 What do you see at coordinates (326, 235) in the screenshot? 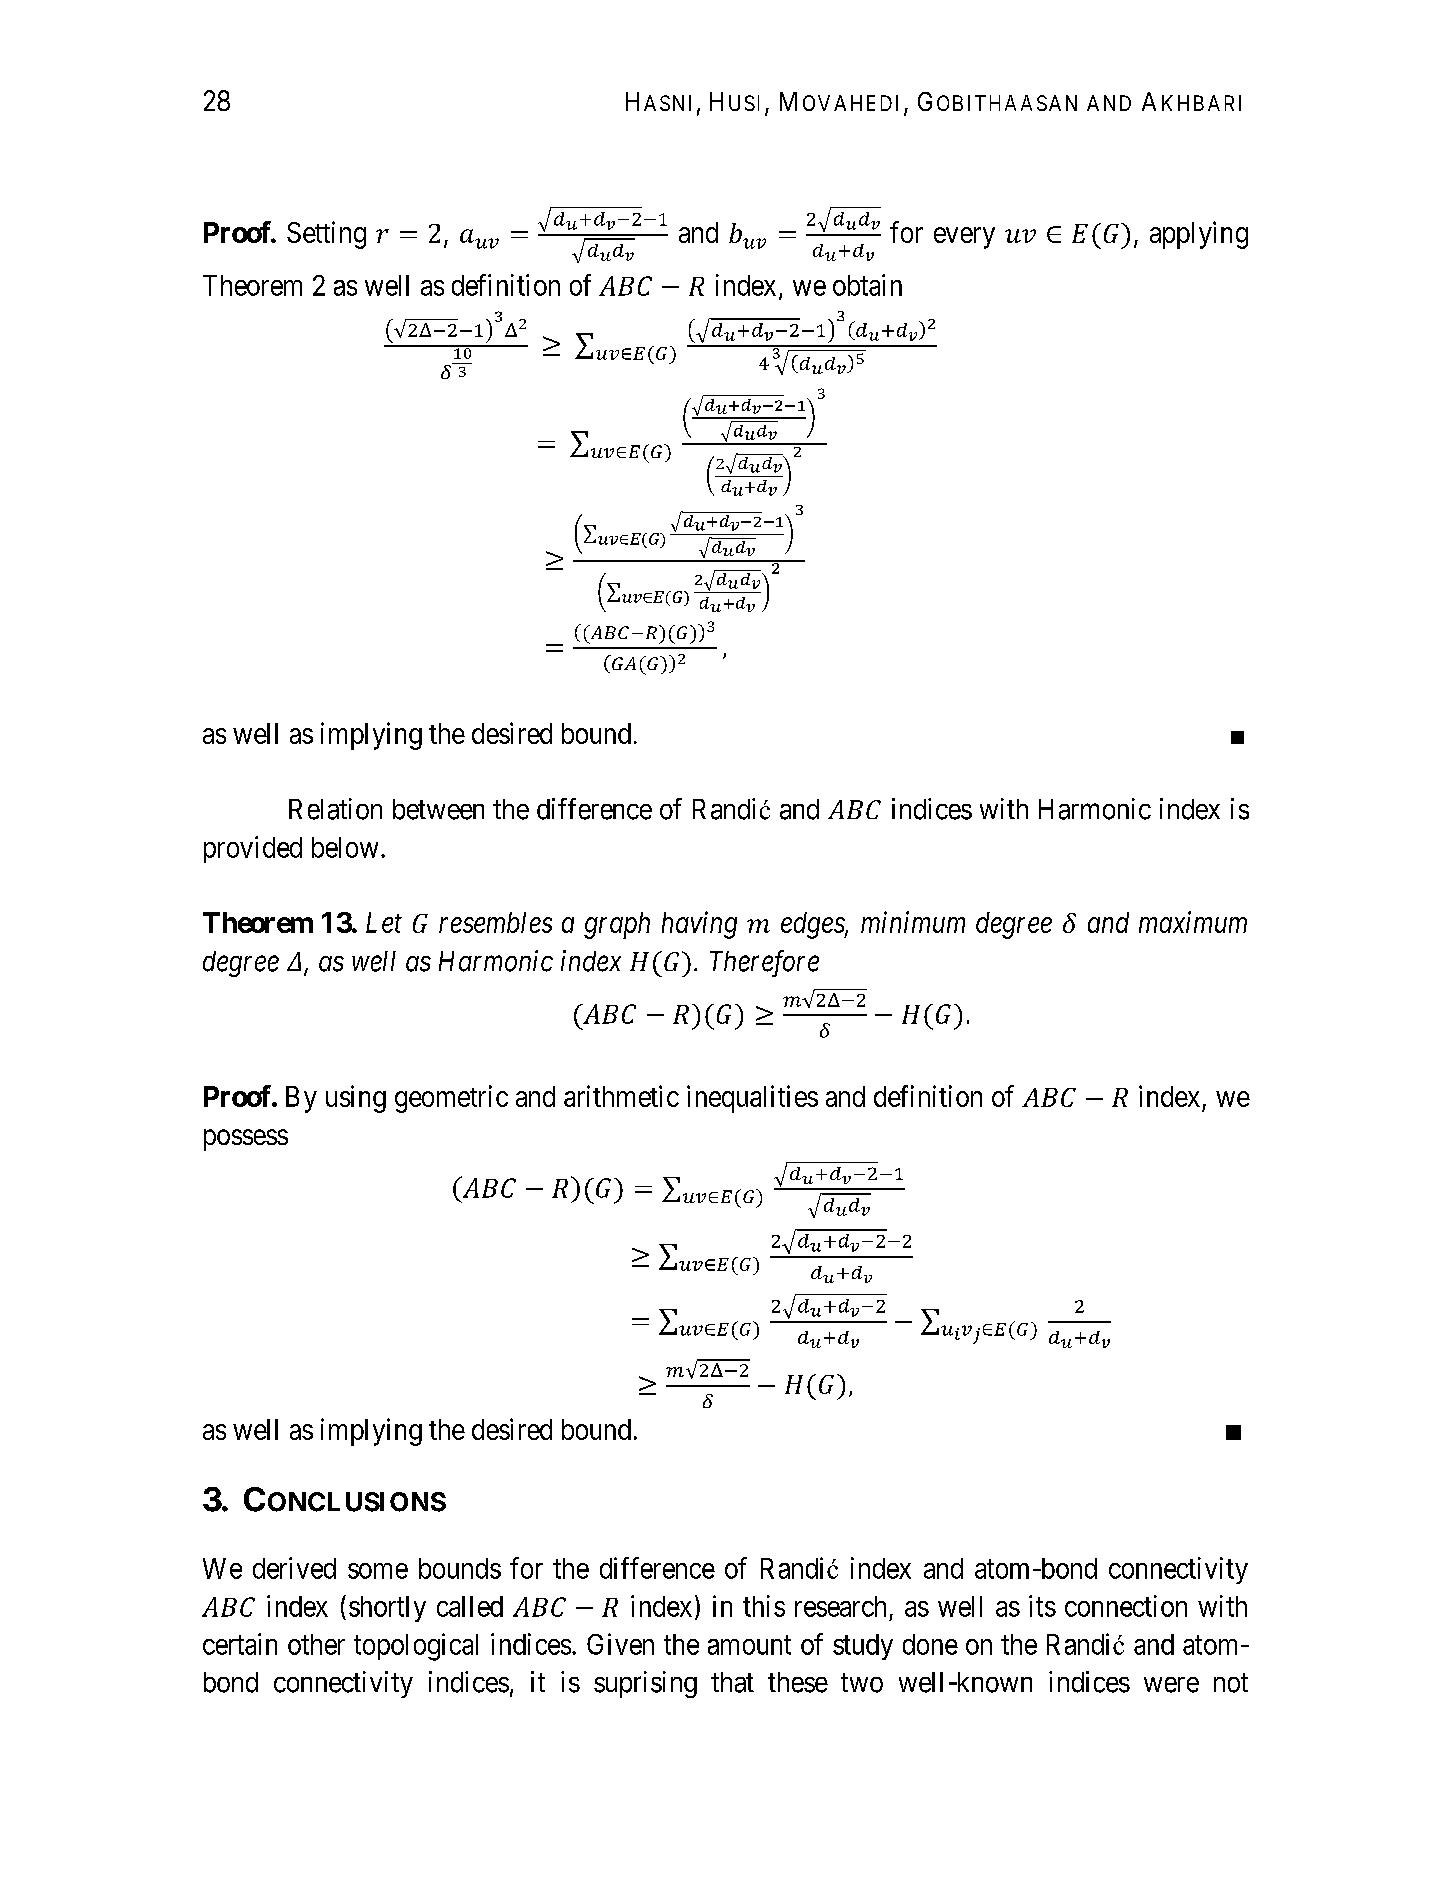
I see `Setting` at bounding box center [326, 235].
